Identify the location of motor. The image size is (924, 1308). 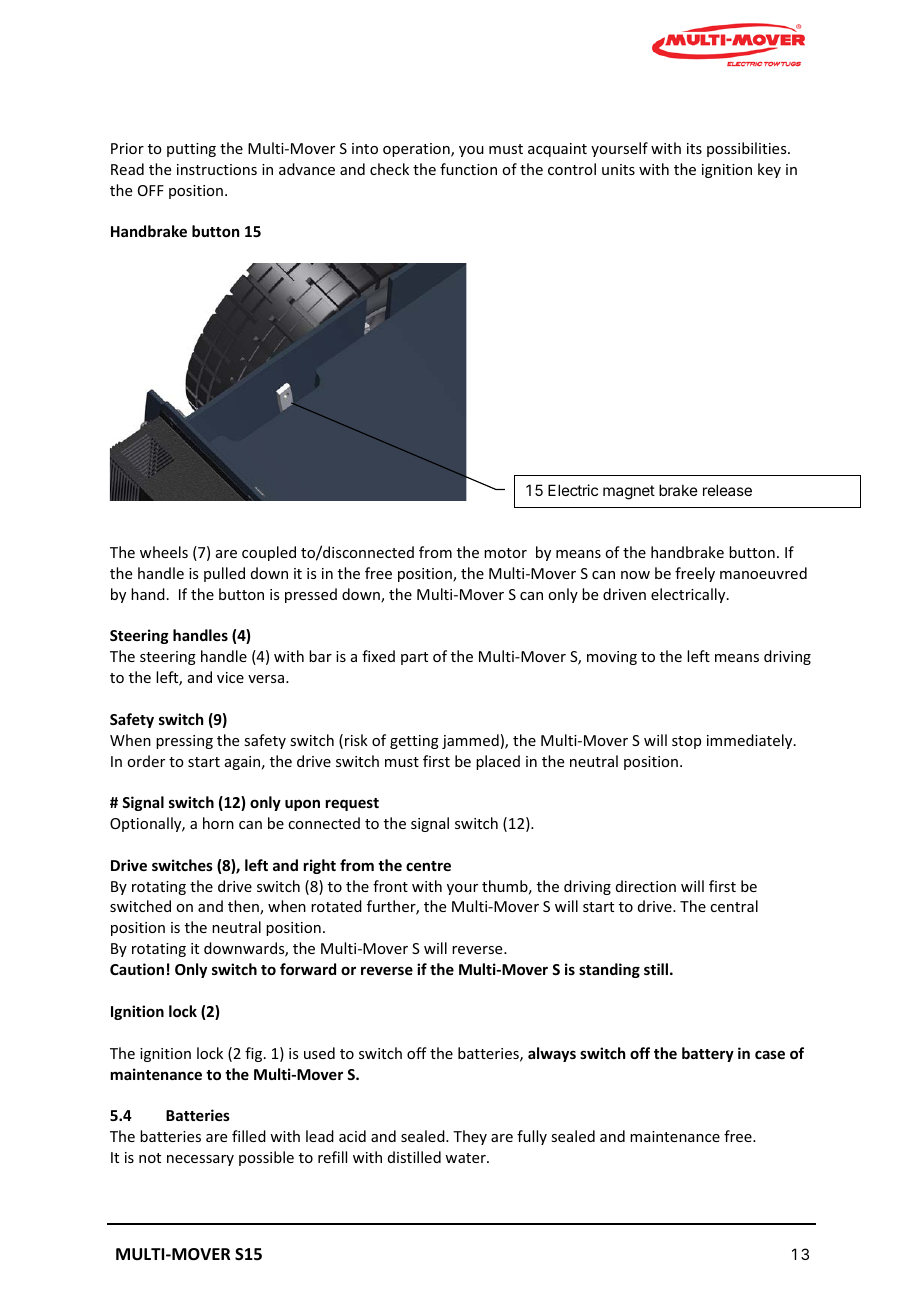
(505, 553).
